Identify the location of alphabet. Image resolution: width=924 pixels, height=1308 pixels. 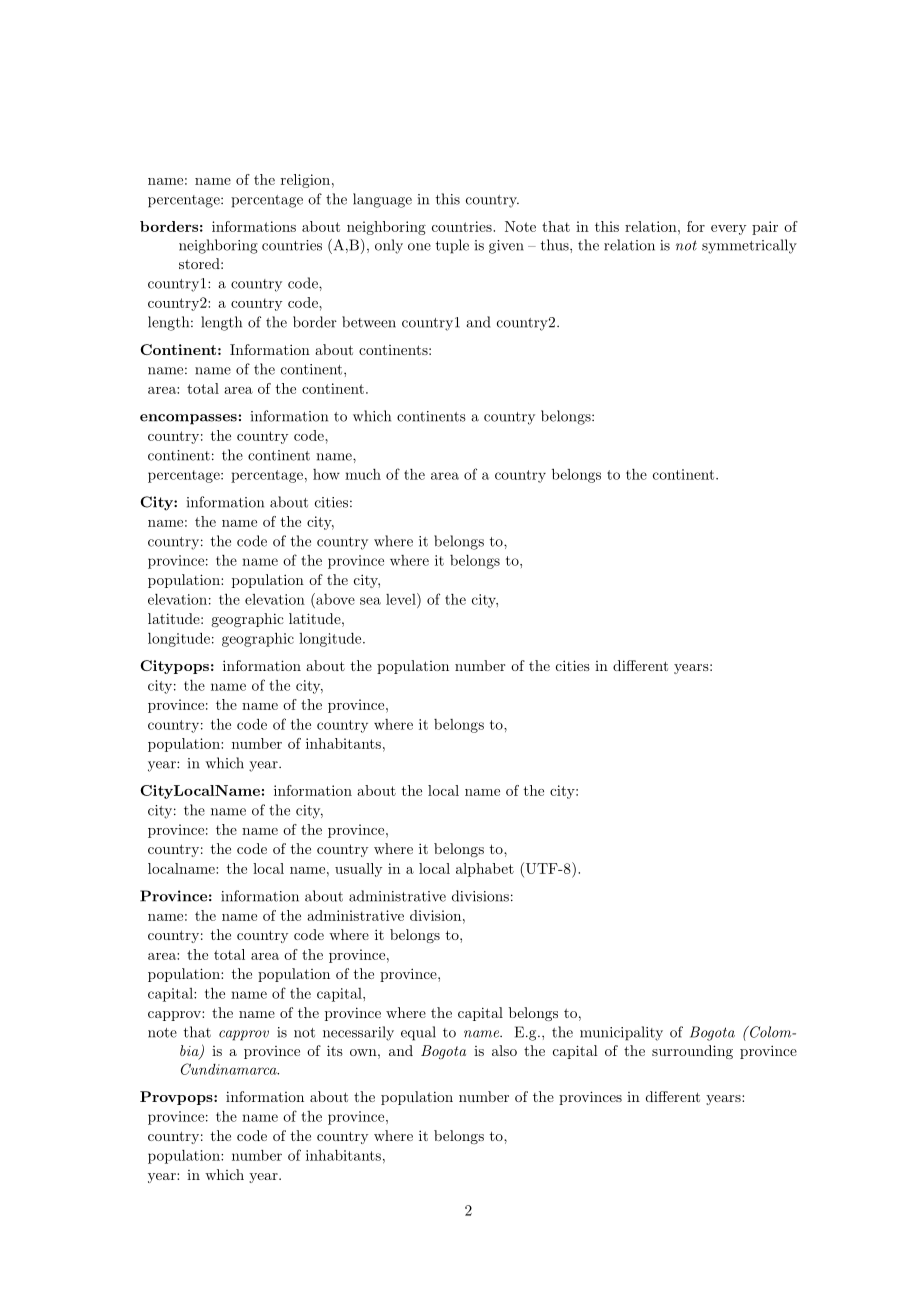
(485, 870).
